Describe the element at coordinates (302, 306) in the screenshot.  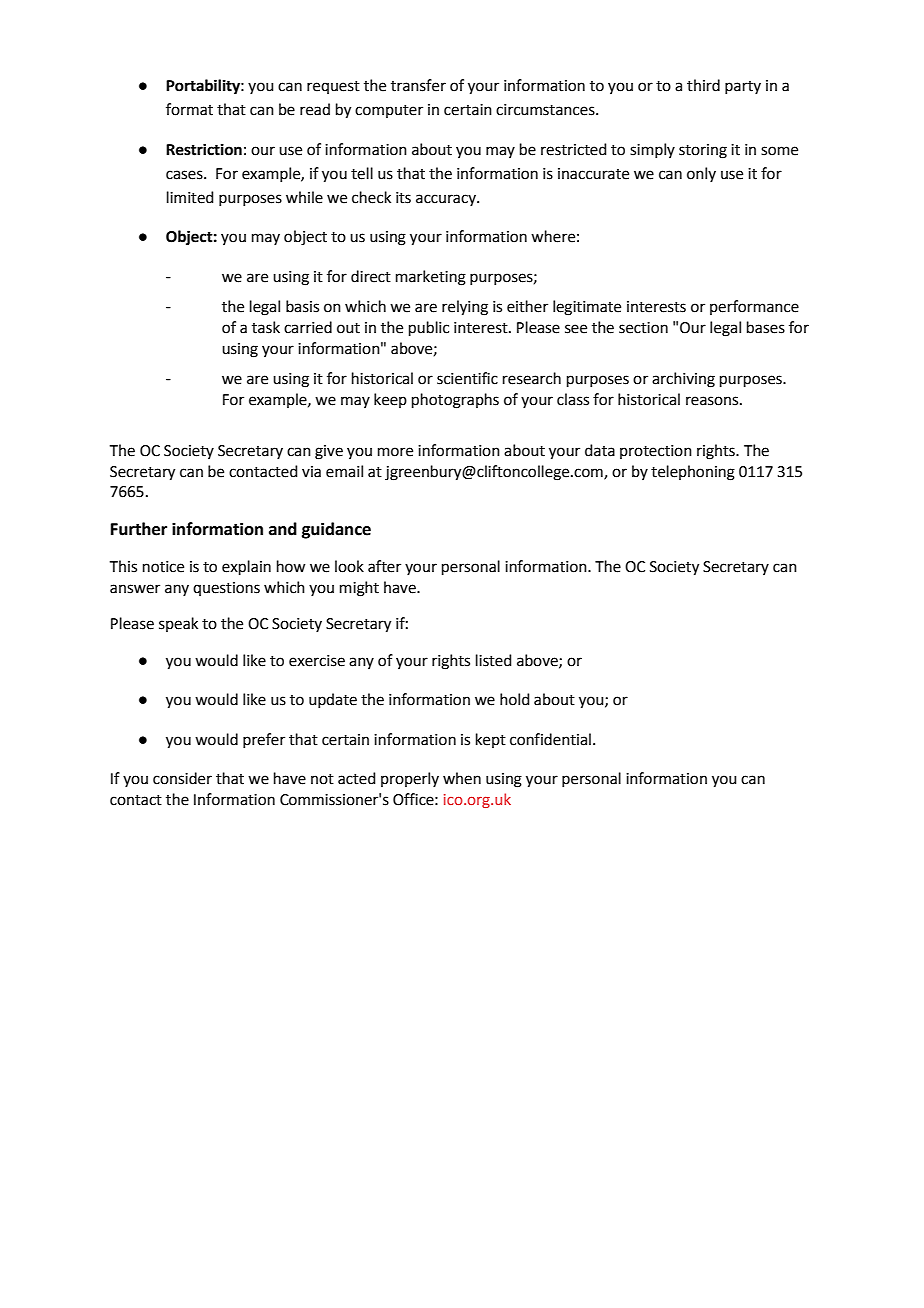
I see `basis` at that location.
